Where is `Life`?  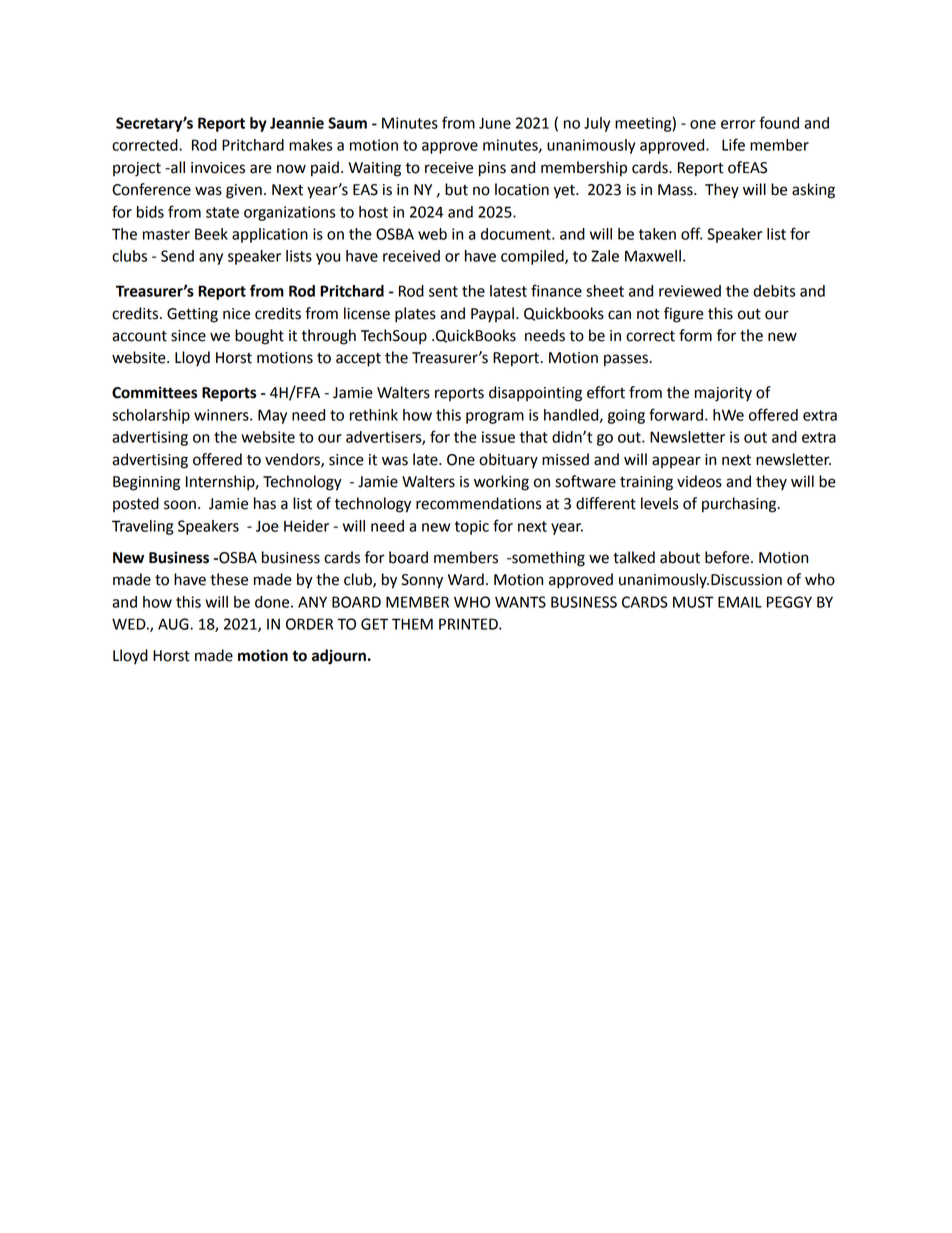 Life is located at coordinates (733, 144).
